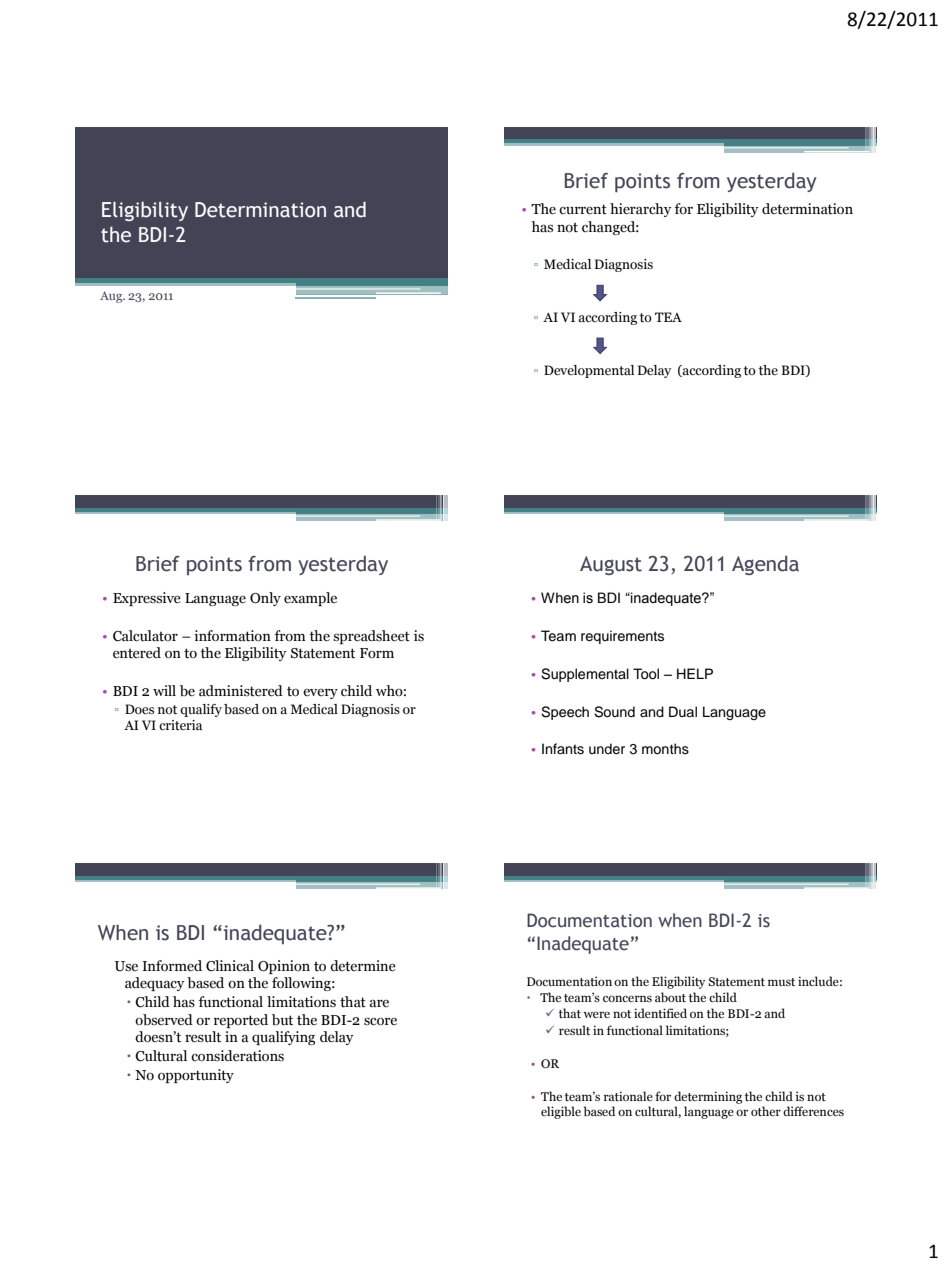 The image size is (952, 1270). What do you see at coordinates (765, 565) in the screenshot?
I see `Agenda` at bounding box center [765, 565].
